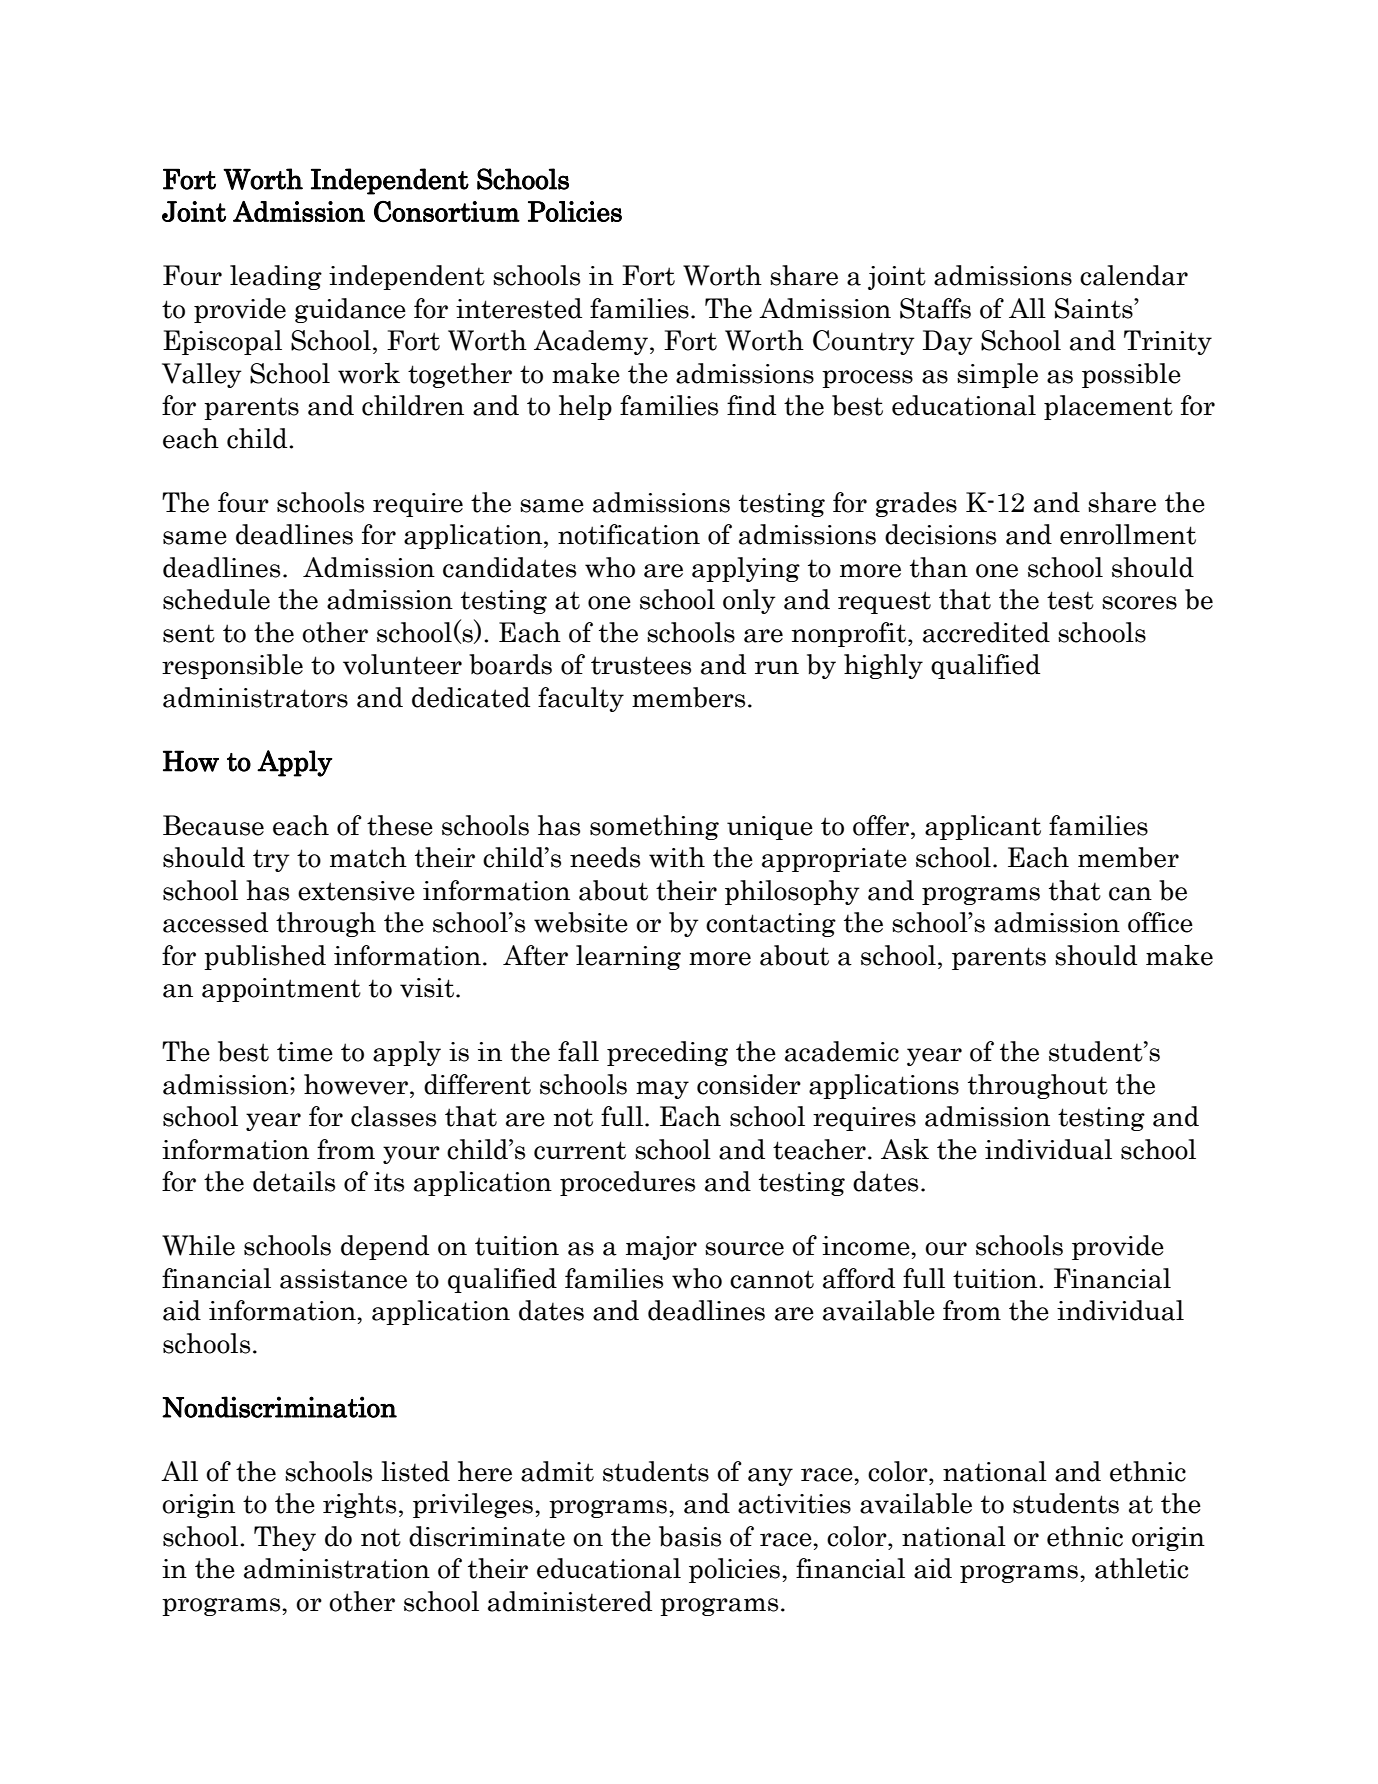 The height and width of the screenshot is (1784, 1378). What do you see at coordinates (255, 697) in the screenshot?
I see `administrators` at bounding box center [255, 697].
